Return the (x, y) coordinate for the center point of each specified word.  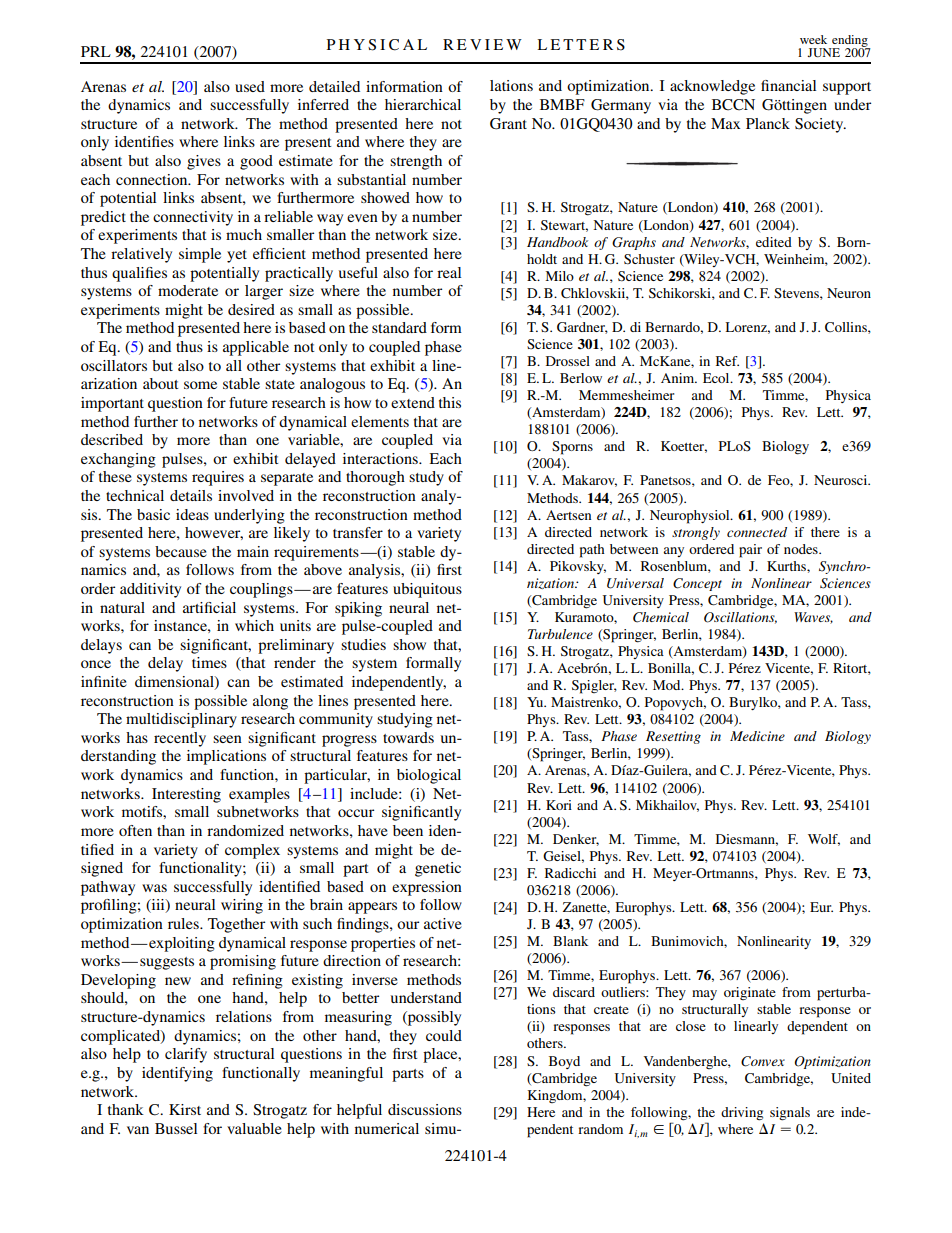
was (154, 888)
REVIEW (482, 44)
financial (788, 85)
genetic (438, 869)
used (250, 86)
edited (774, 242)
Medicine (757, 736)
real (449, 272)
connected (757, 532)
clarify (186, 1055)
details (191, 495)
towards (408, 737)
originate (750, 993)
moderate (188, 290)
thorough (375, 478)
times (209, 662)
